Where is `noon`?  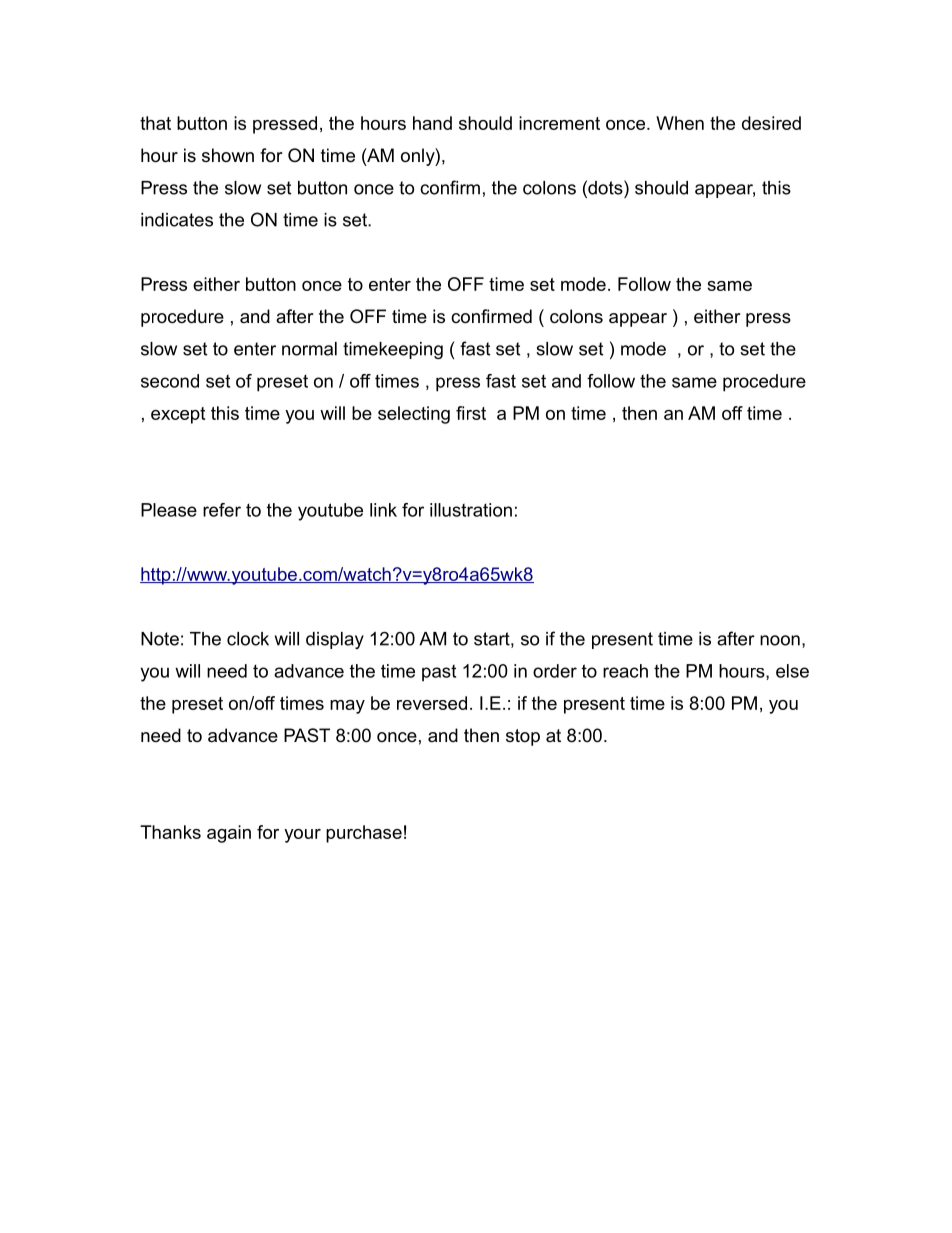
noon is located at coordinates (780, 640).
